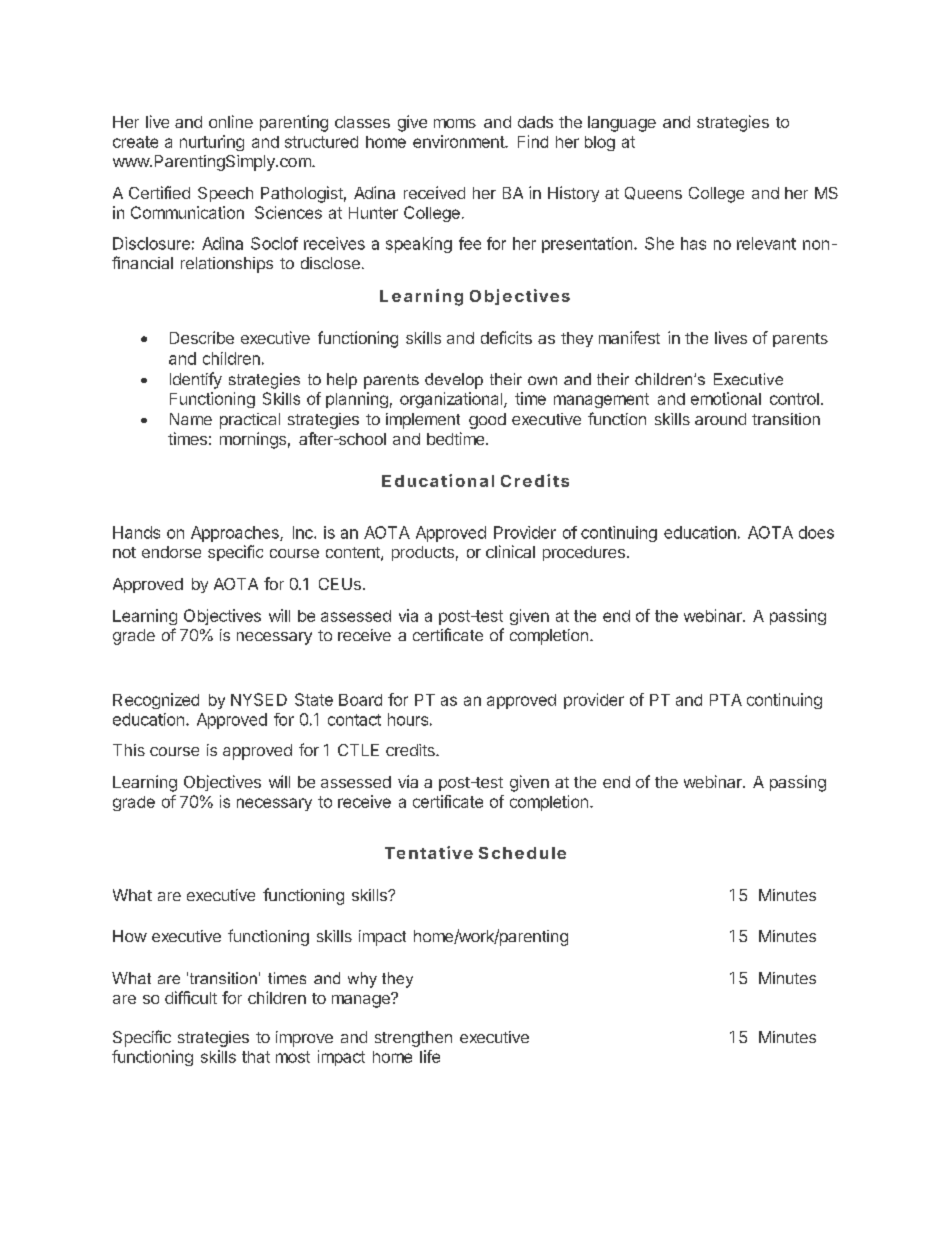 Image resolution: width=952 pixels, height=1233 pixels. Describe the element at coordinates (816, 532) in the screenshot. I see `does` at that location.
